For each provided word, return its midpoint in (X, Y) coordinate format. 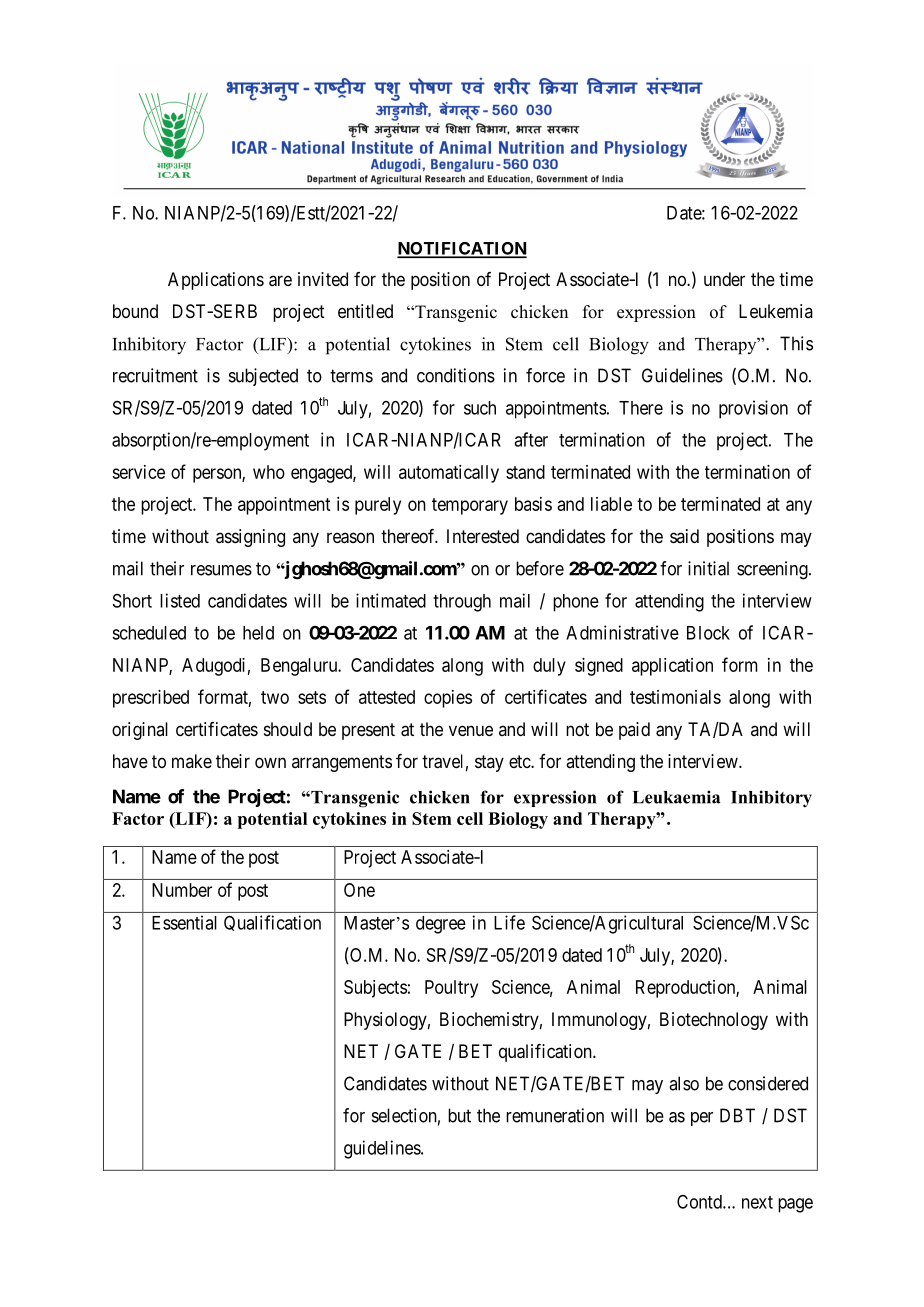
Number (182, 890)
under (724, 279)
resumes (221, 570)
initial (708, 568)
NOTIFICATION (462, 249)
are (280, 280)
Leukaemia (676, 797)
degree (441, 925)
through (462, 603)
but (459, 1115)
